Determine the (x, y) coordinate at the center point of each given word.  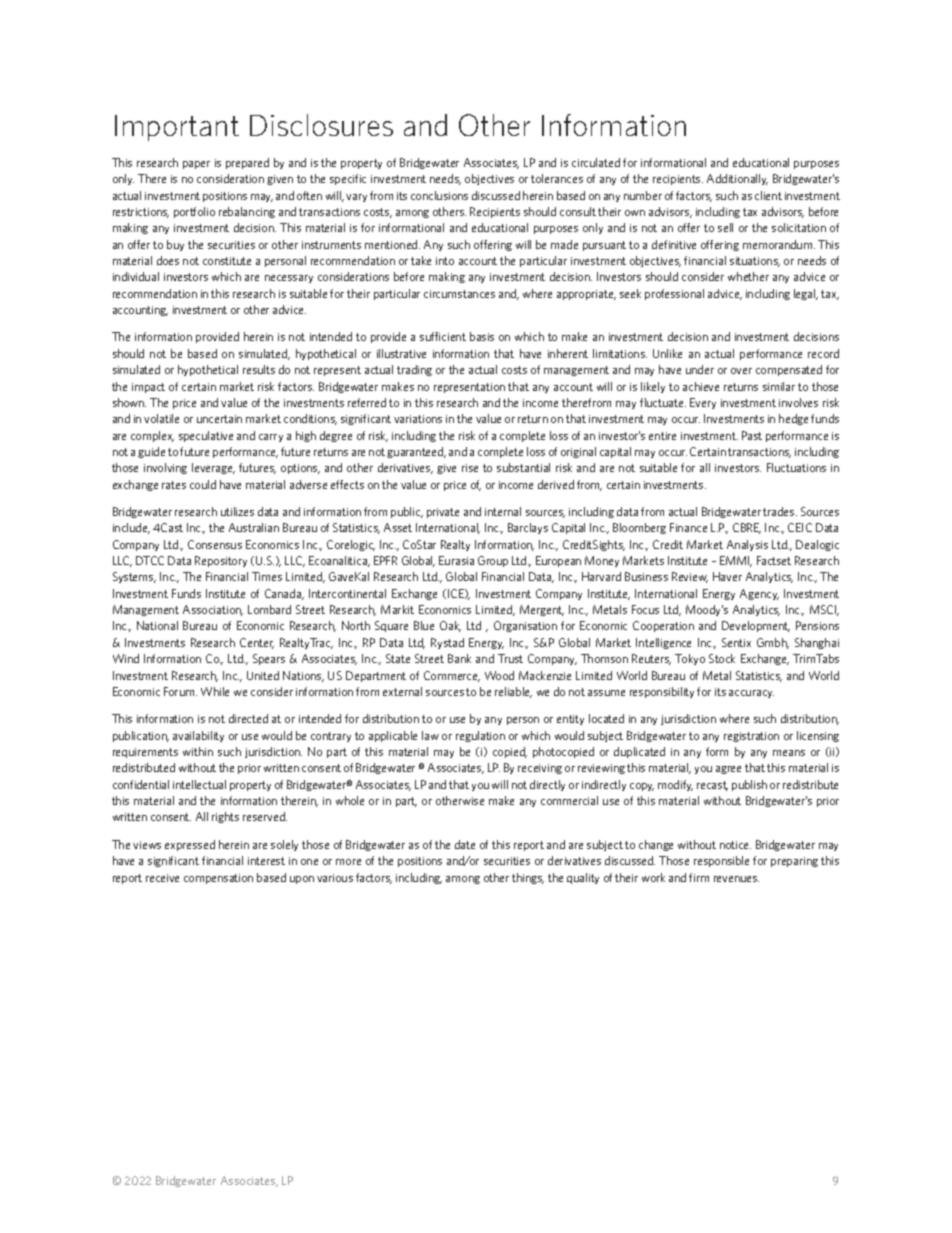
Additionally (737, 179)
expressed (190, 845)
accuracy (751, 694)
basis (482, 336)
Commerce (452, 676)
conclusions (439, 195)
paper (196, 165)
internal (503, 511)
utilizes (237, 511)
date (465, 844)
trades (780, 511)
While (215, 691)
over (741, 371)
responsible (721, 861)
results (259, 369)
